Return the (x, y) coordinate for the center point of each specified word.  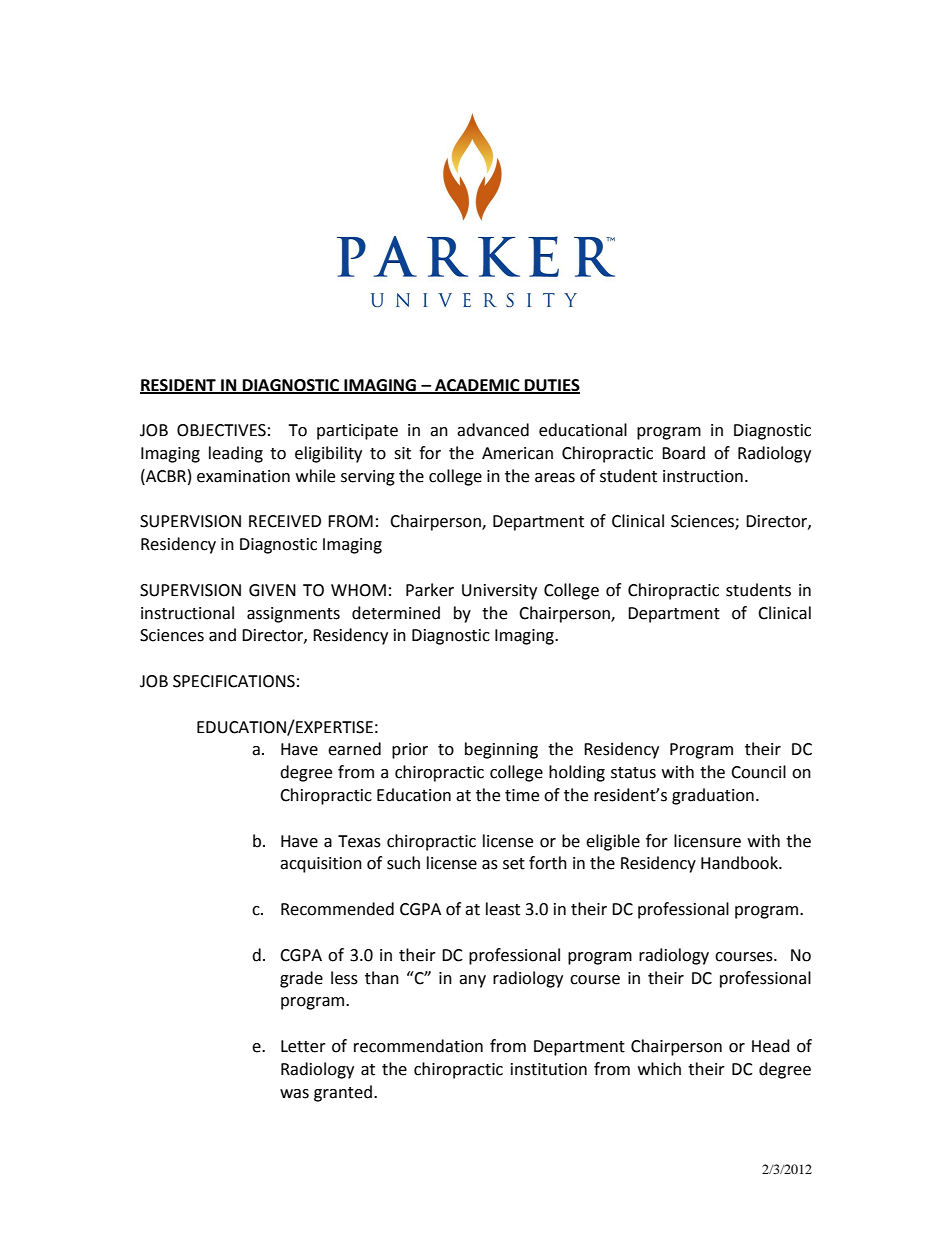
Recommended (337, 909)
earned (354, 749)
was (294, 1094)
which (659, 1069)
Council (758, 772)
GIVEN (272, 590)
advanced (493, 430)
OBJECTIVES (221, 430)
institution (549, 1069)
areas (555, 478)
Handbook (740, 863)
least (503, 909)
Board (683, 453)
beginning (501, 750)
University (499, 592)
